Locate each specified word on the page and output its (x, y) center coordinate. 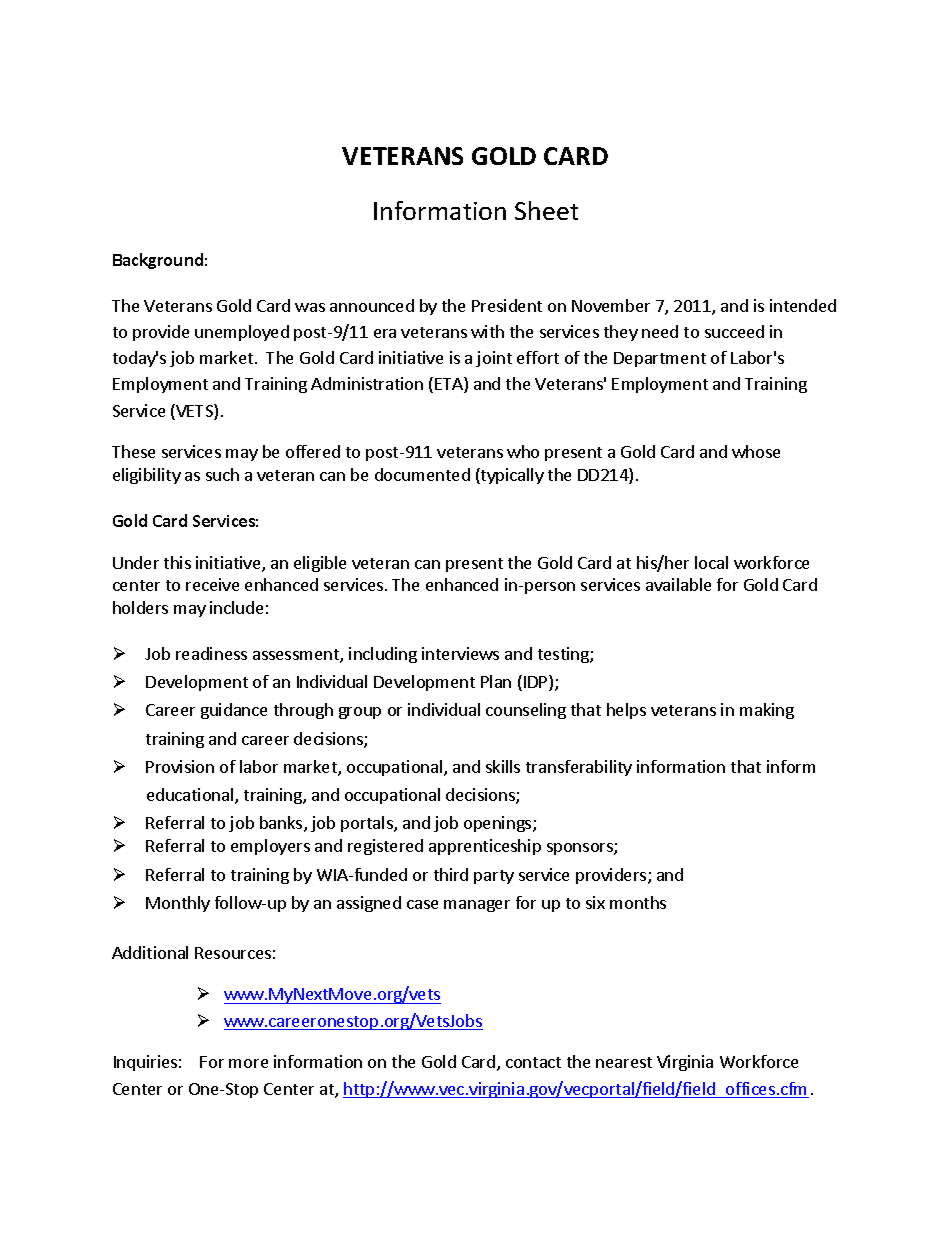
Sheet (546, 210)
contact (533, 1062)
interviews (460, 653)
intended (803, 305)
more (248, 1063)
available (678, 584)
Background (158, 261)
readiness (211, 653)
